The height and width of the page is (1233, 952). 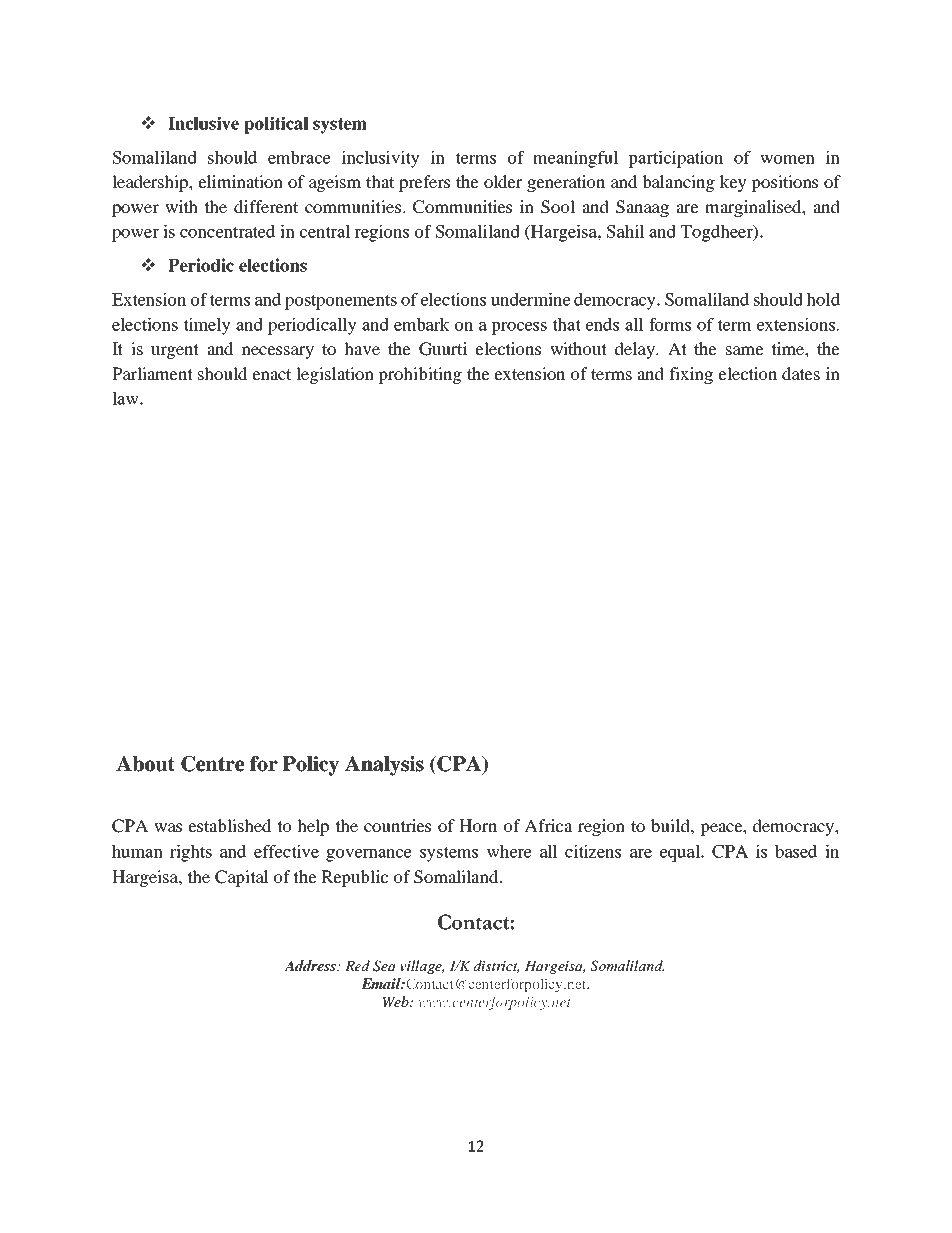 I want to click on Centre, so click(x=212, y=764).
